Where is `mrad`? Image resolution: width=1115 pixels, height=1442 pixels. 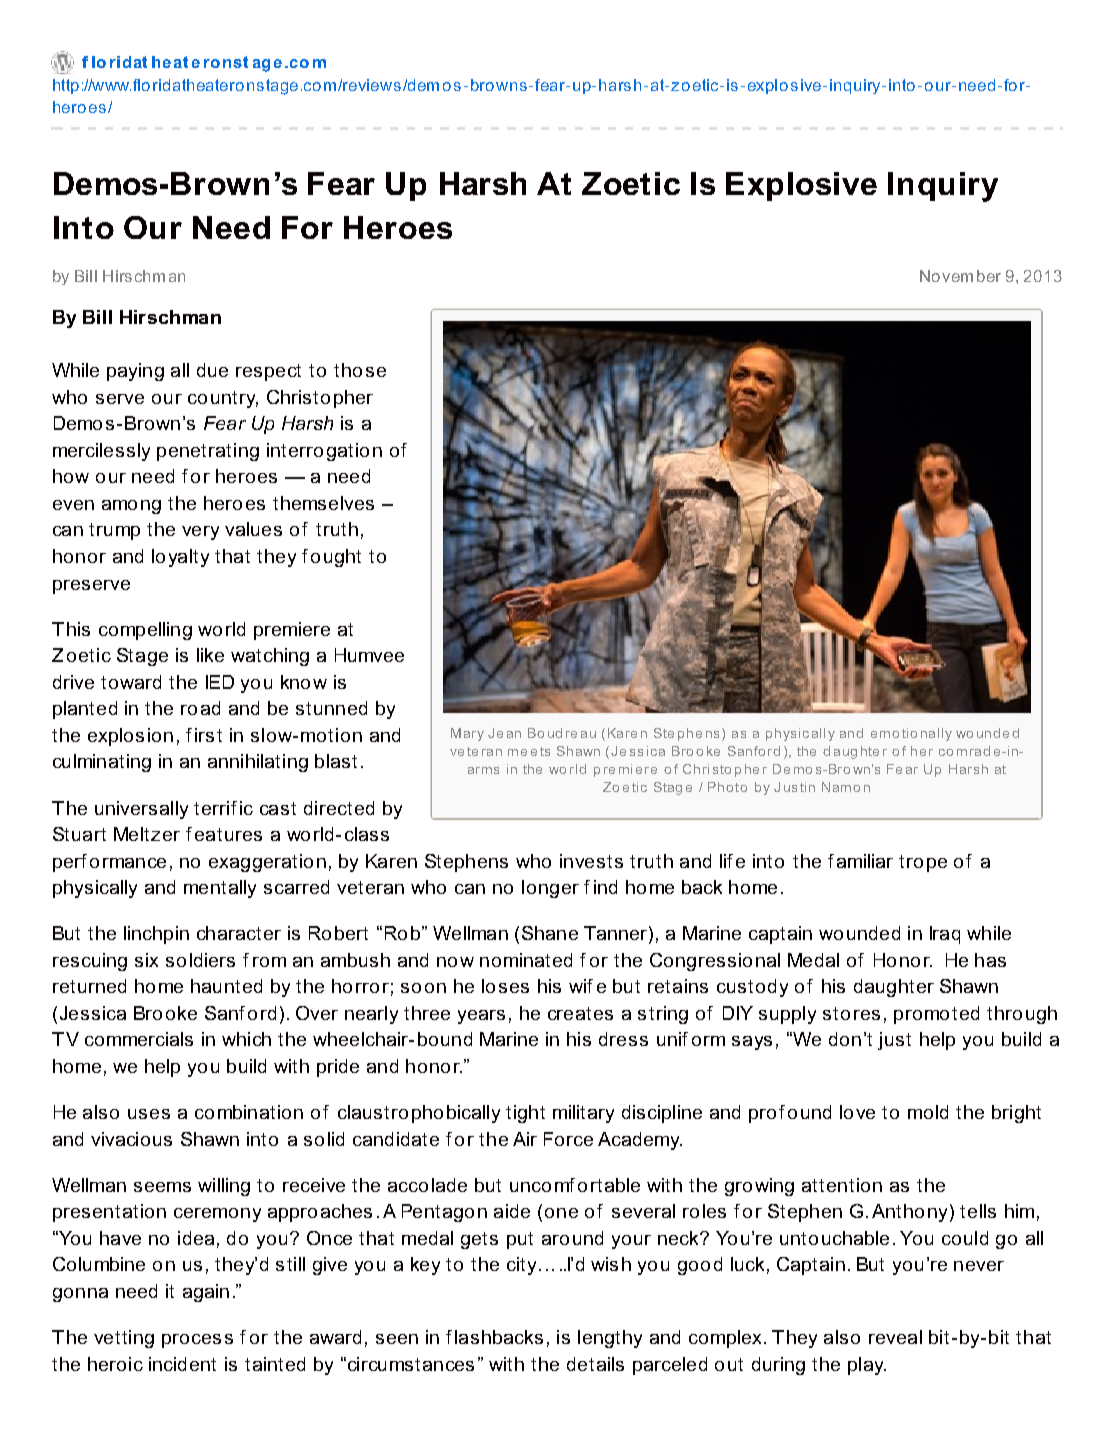 mrad is located at coordinates (973, 751).
